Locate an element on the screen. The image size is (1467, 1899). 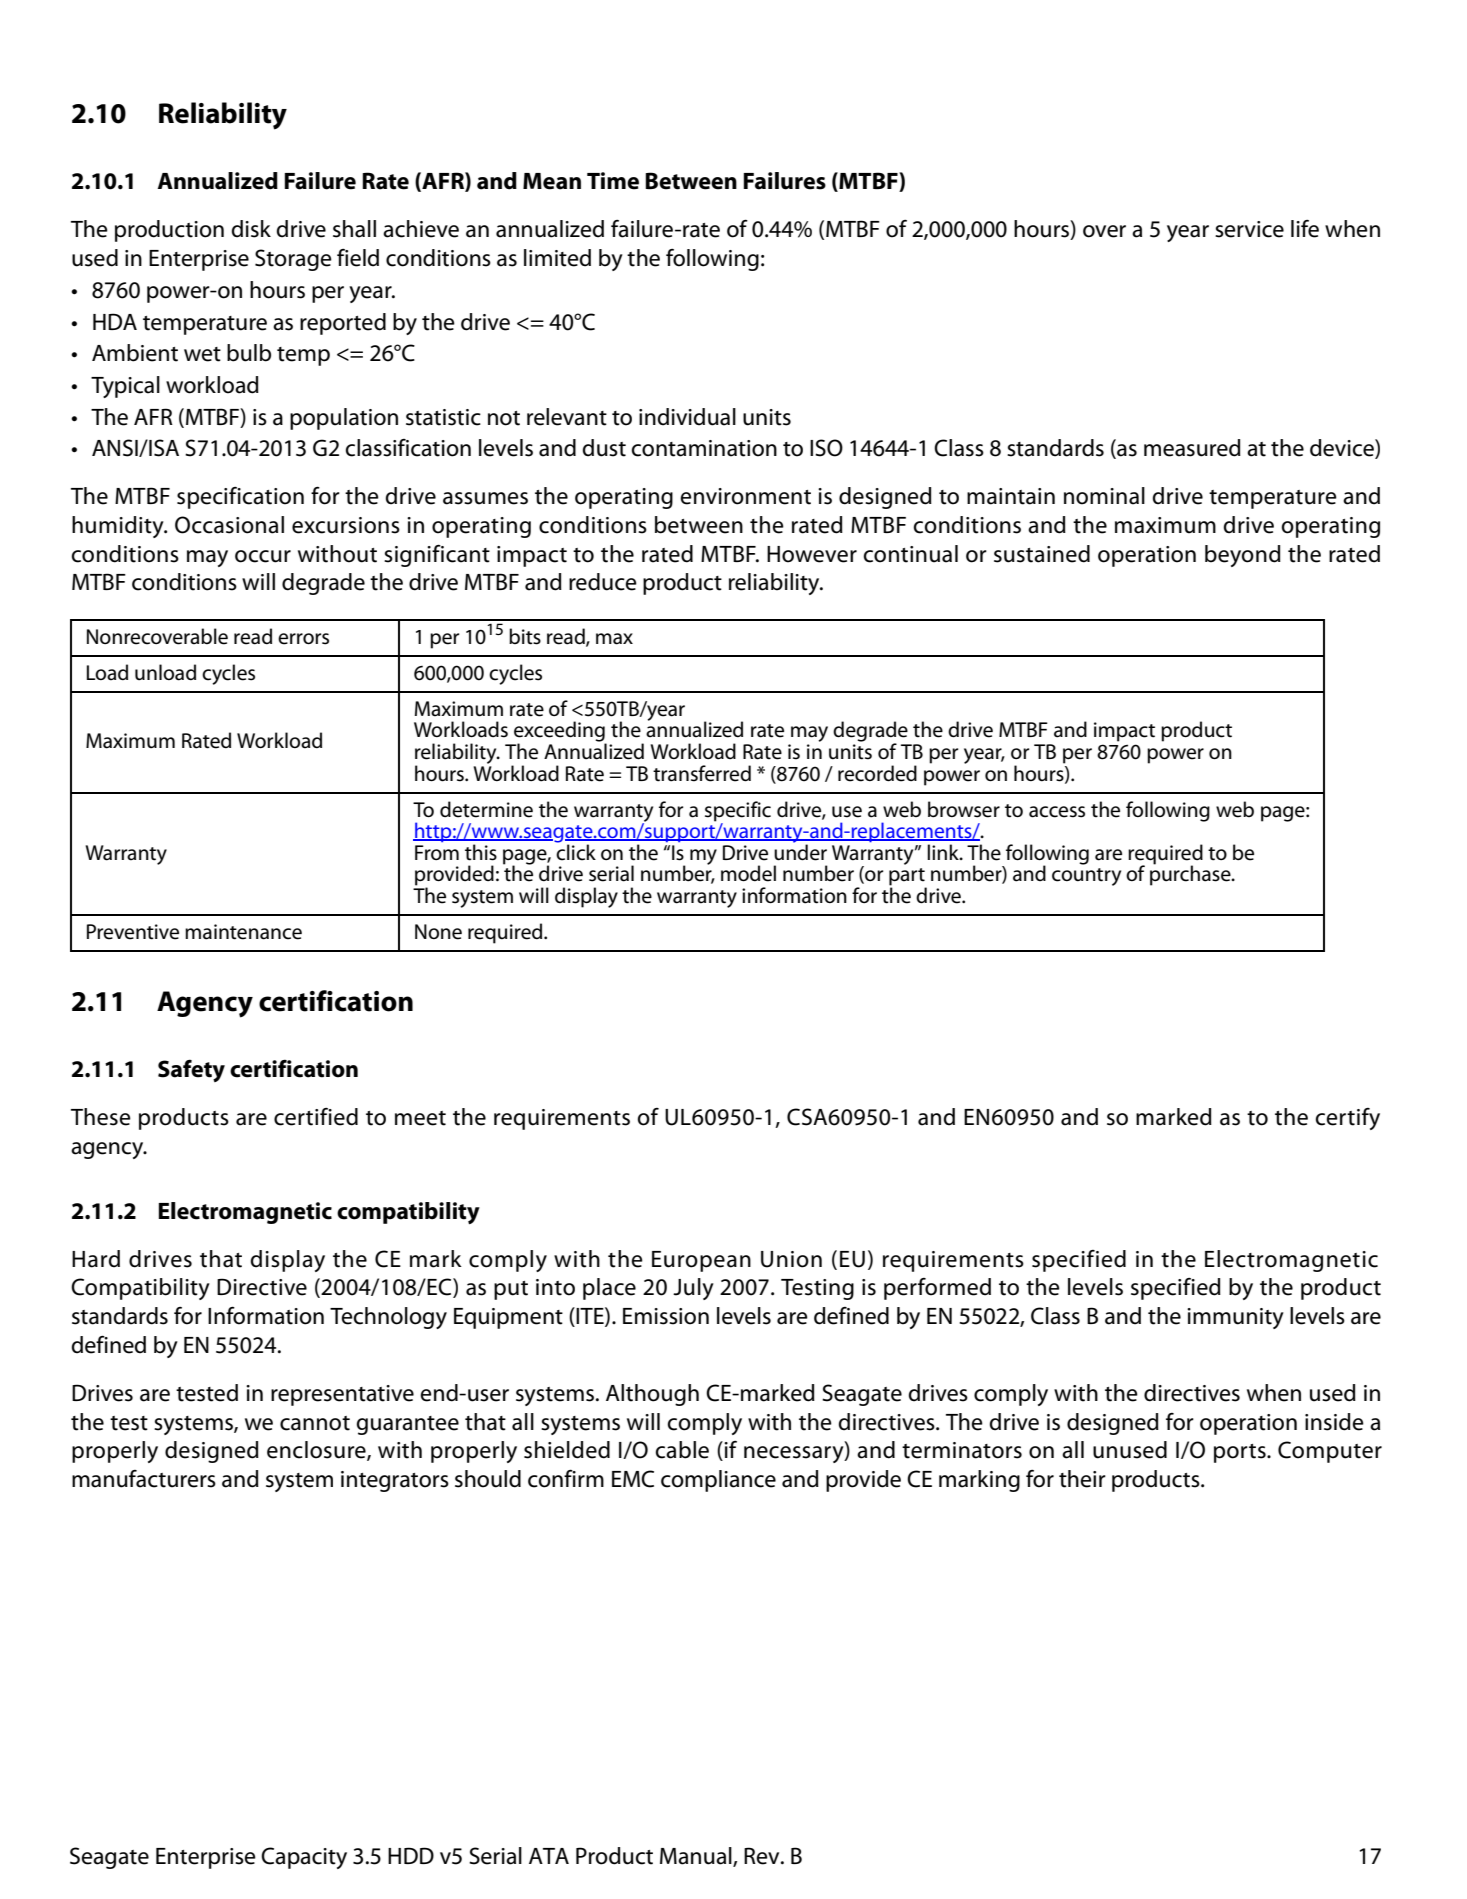
model is located at coordinates (748, 873).
